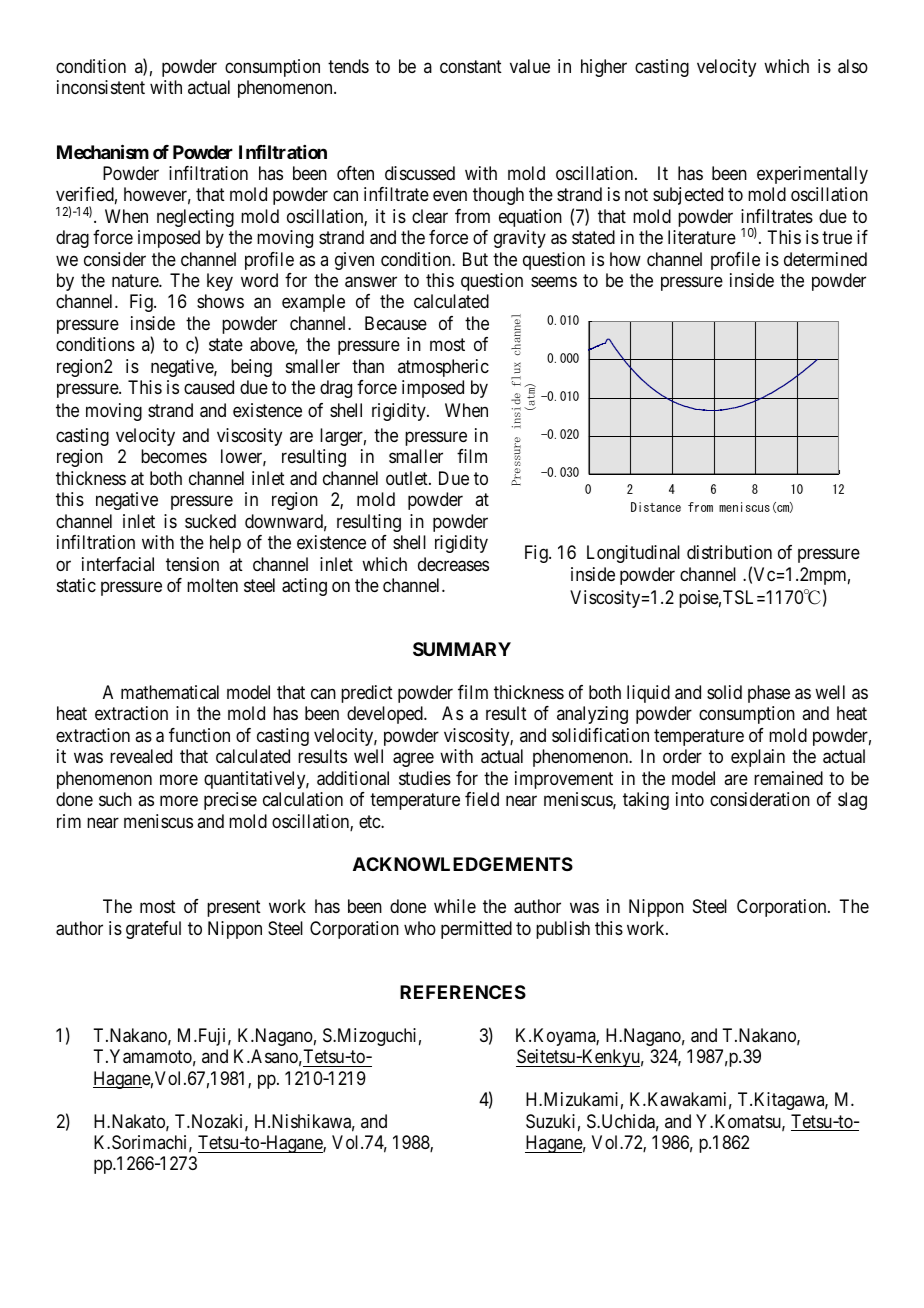 The width and height of the screenshot is (924, 1308). What do you see at coordinates (520, 239) in the screenshot?
I see `gravity` at bounding box center [520, 239].
